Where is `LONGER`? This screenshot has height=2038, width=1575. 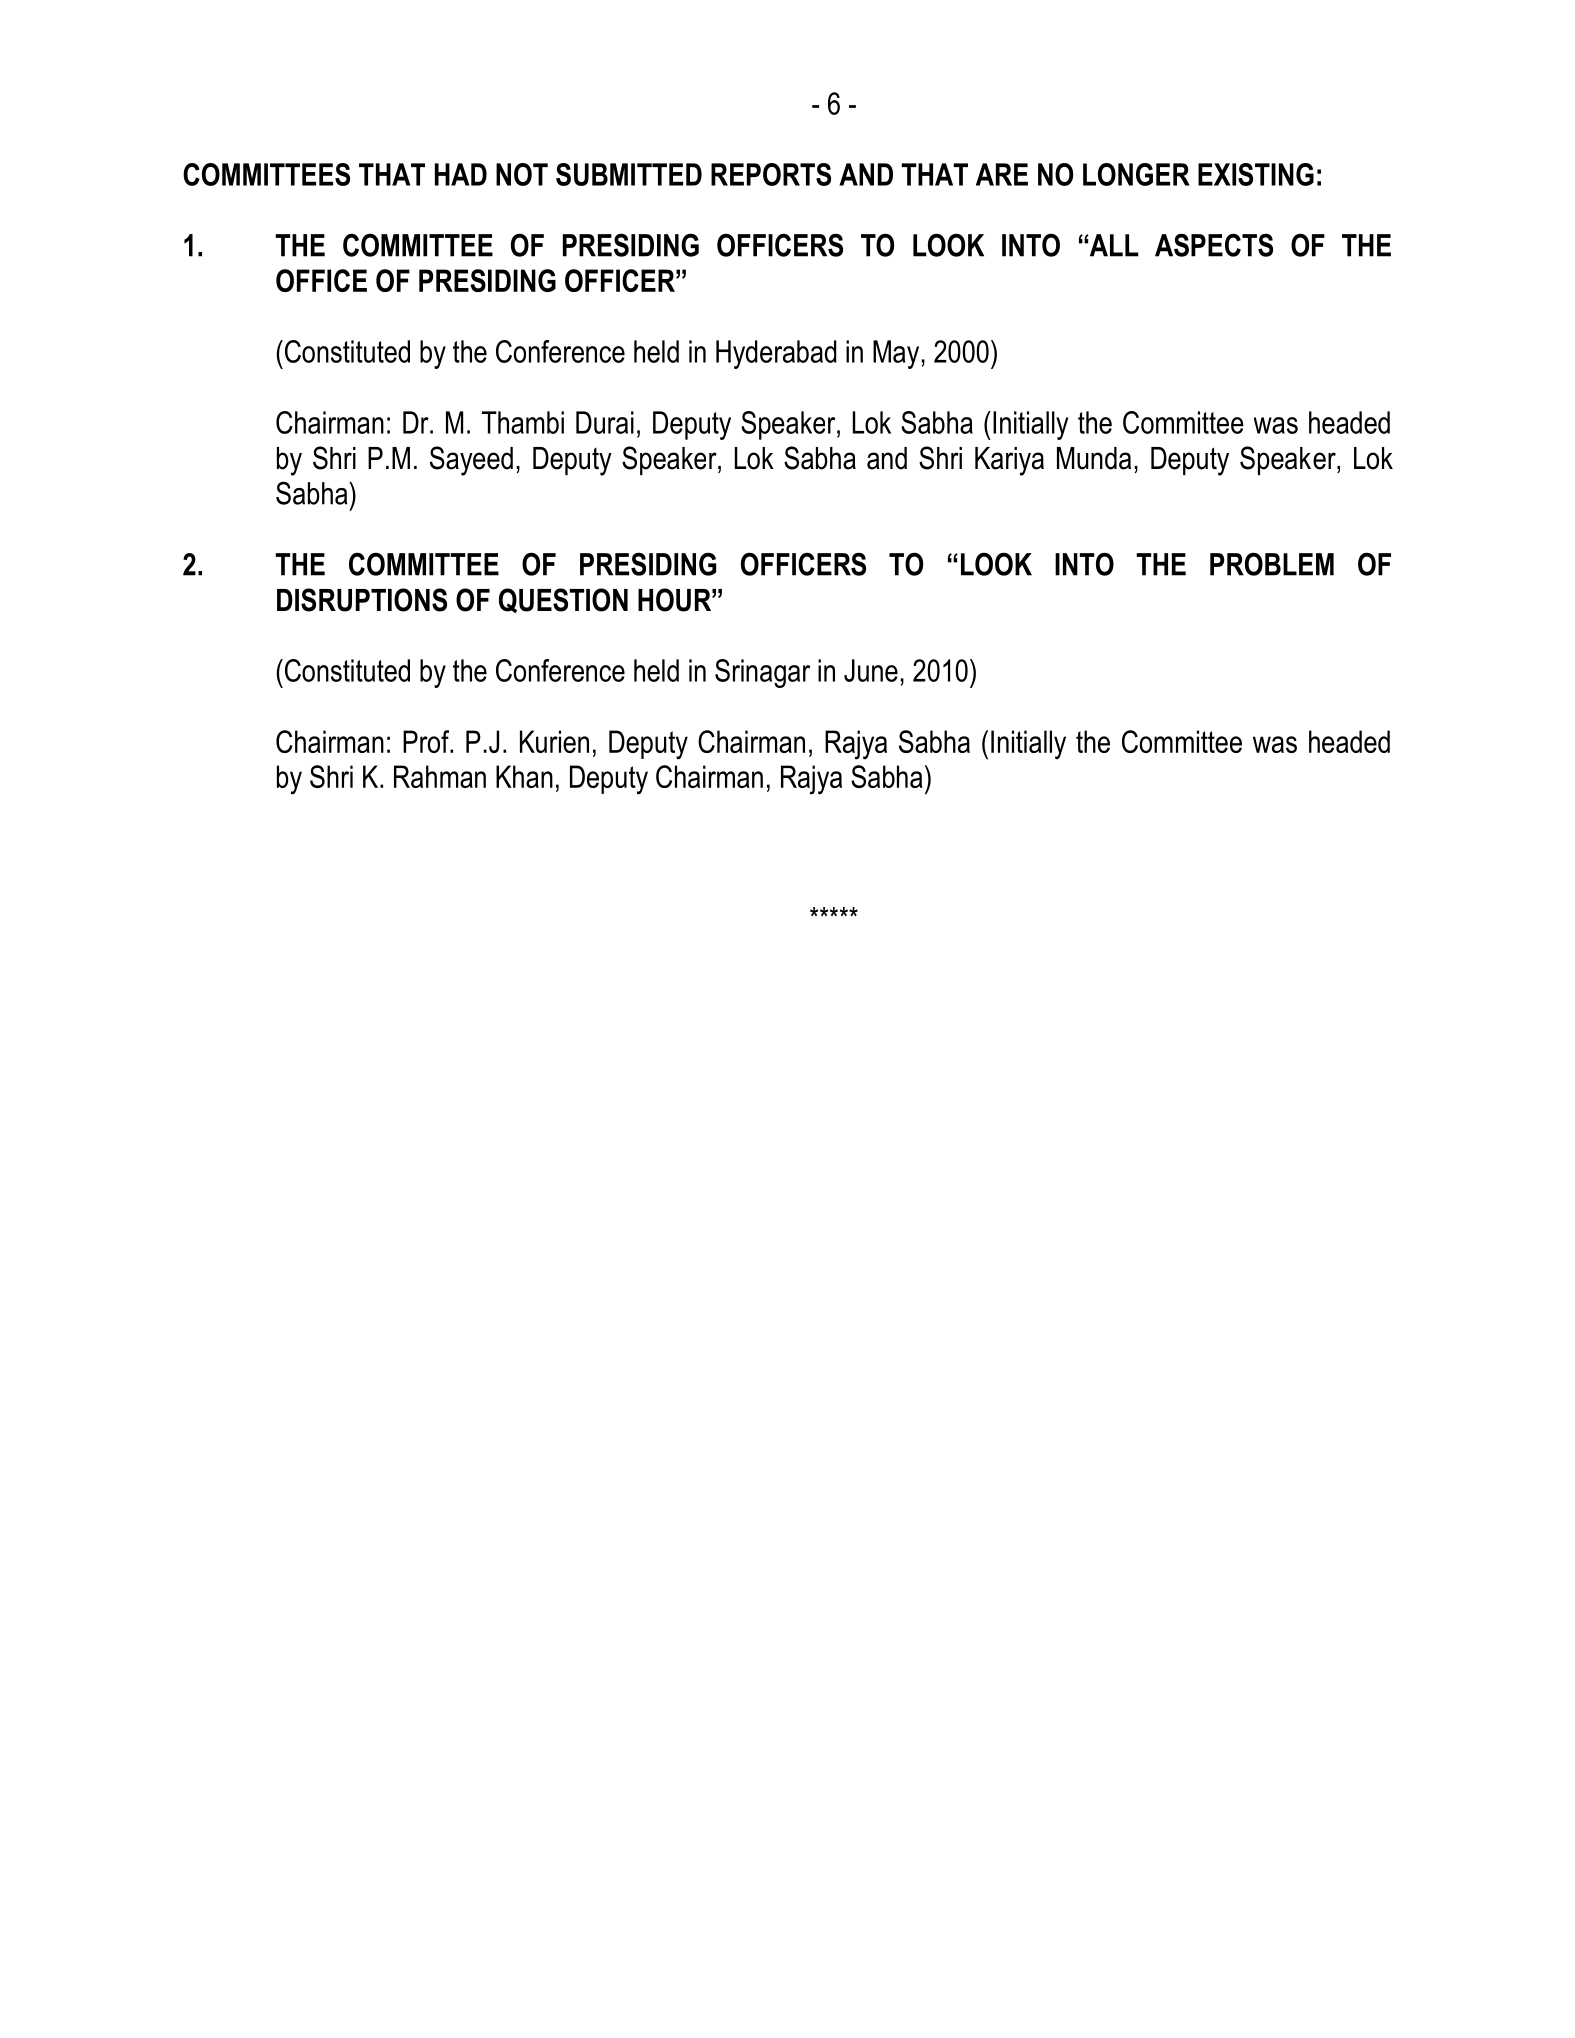
LONGER is located at coordinates (1136, 174).
